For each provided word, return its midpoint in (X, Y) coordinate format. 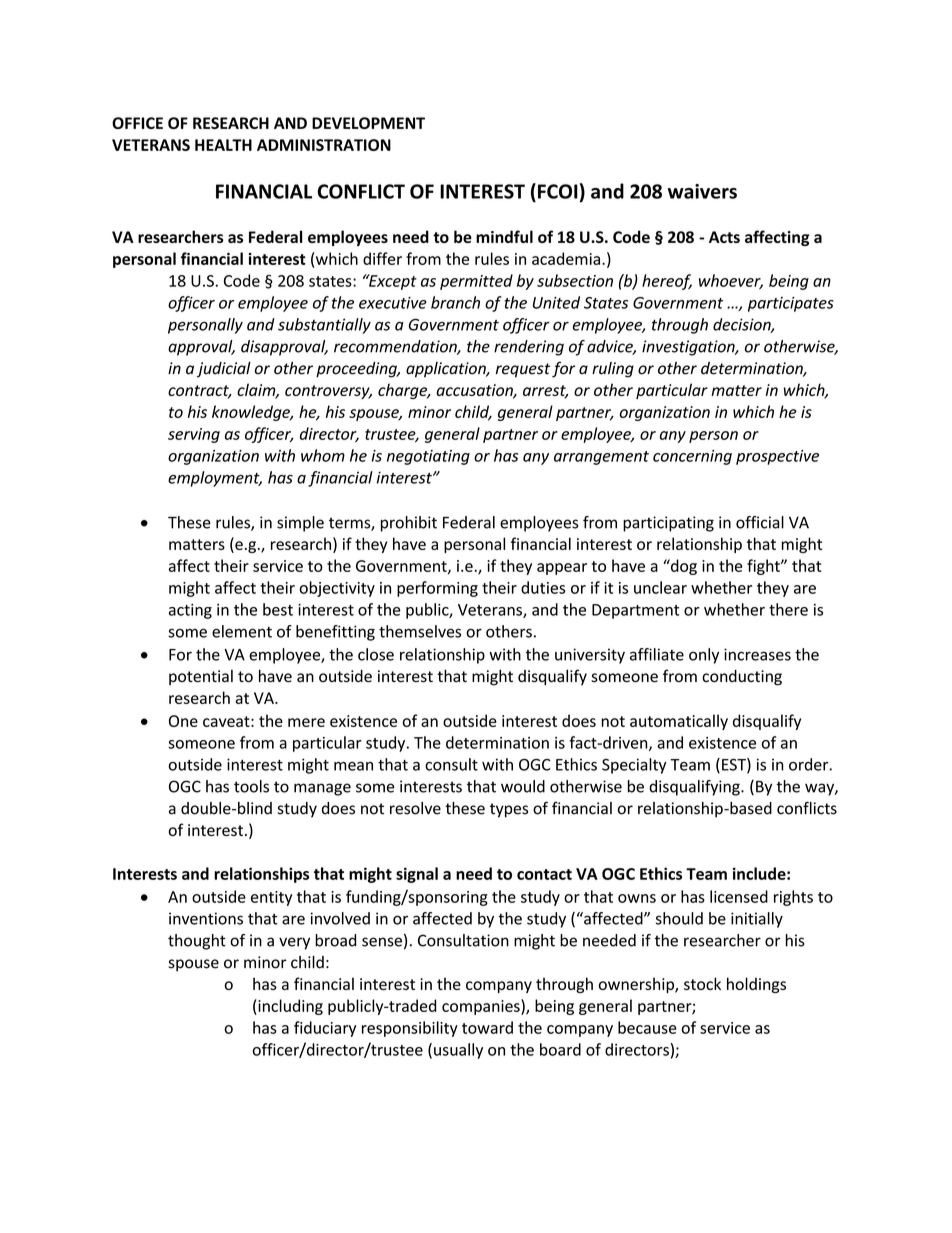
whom (323, 455)
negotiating (428, 457)
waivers (702, 191)
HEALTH (223, 145)
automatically (679, 722)
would (523, 786)
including (289, 1007)
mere (306, 722)
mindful (504, 236)
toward (487, 1027)
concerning (692, 457)
